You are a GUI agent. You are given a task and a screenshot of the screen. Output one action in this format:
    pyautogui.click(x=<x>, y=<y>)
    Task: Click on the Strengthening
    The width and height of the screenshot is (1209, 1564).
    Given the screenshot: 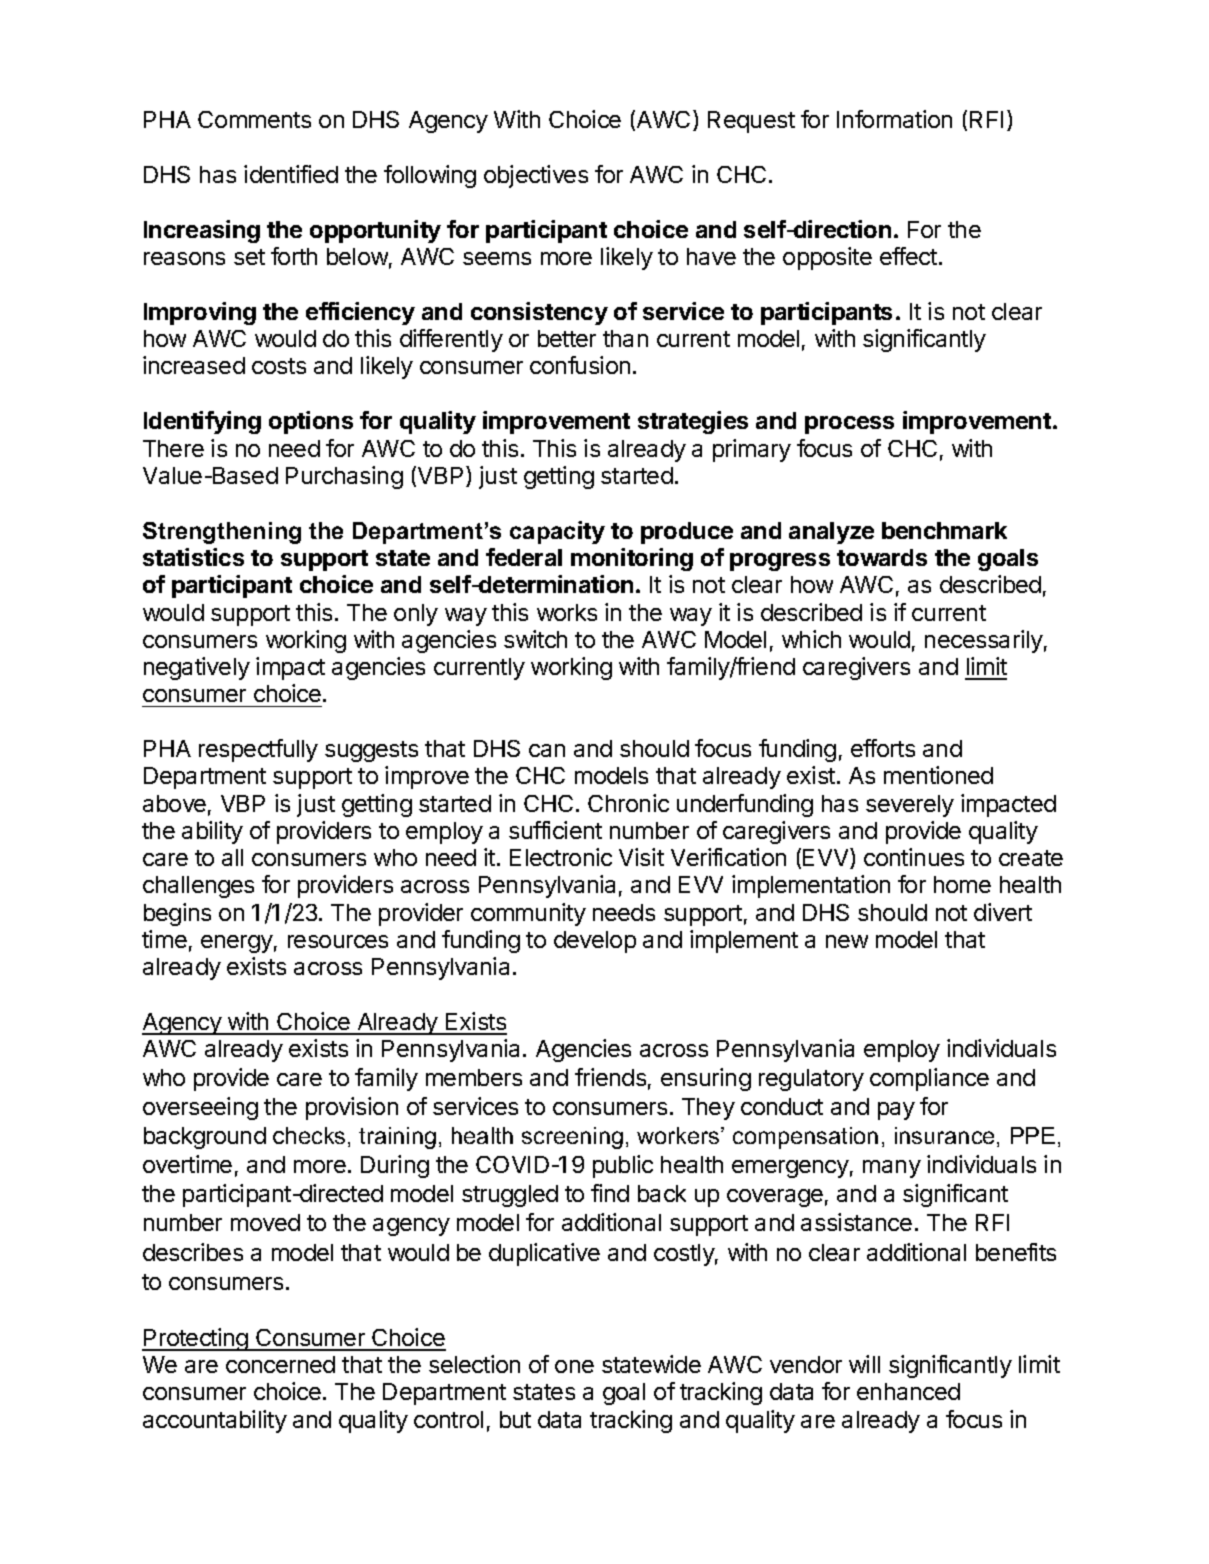 What is the action you would take?
    pyautogui.click(x=222, y=533)
